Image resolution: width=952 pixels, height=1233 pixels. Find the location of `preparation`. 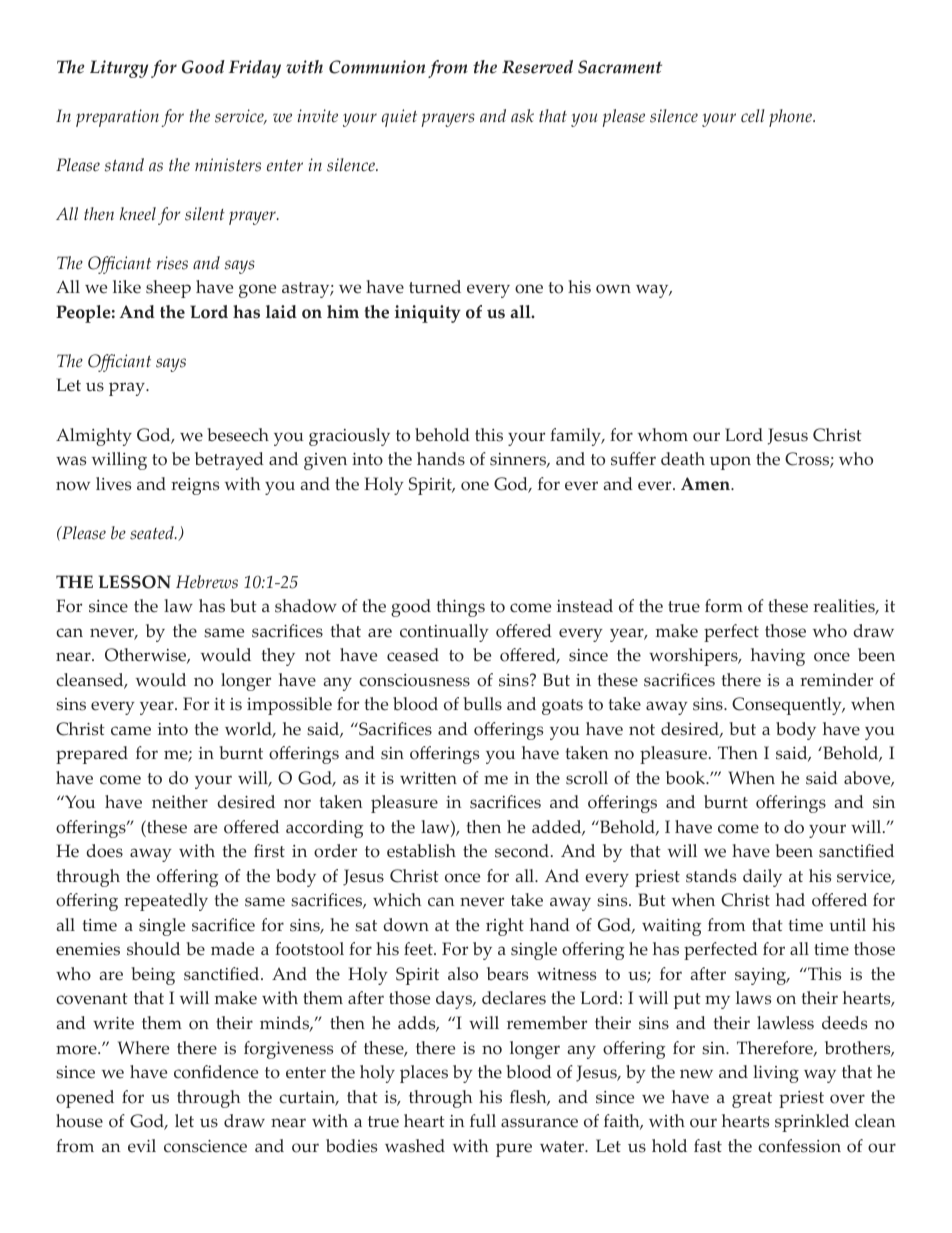

preparation is located at coordinates (117, 118).
